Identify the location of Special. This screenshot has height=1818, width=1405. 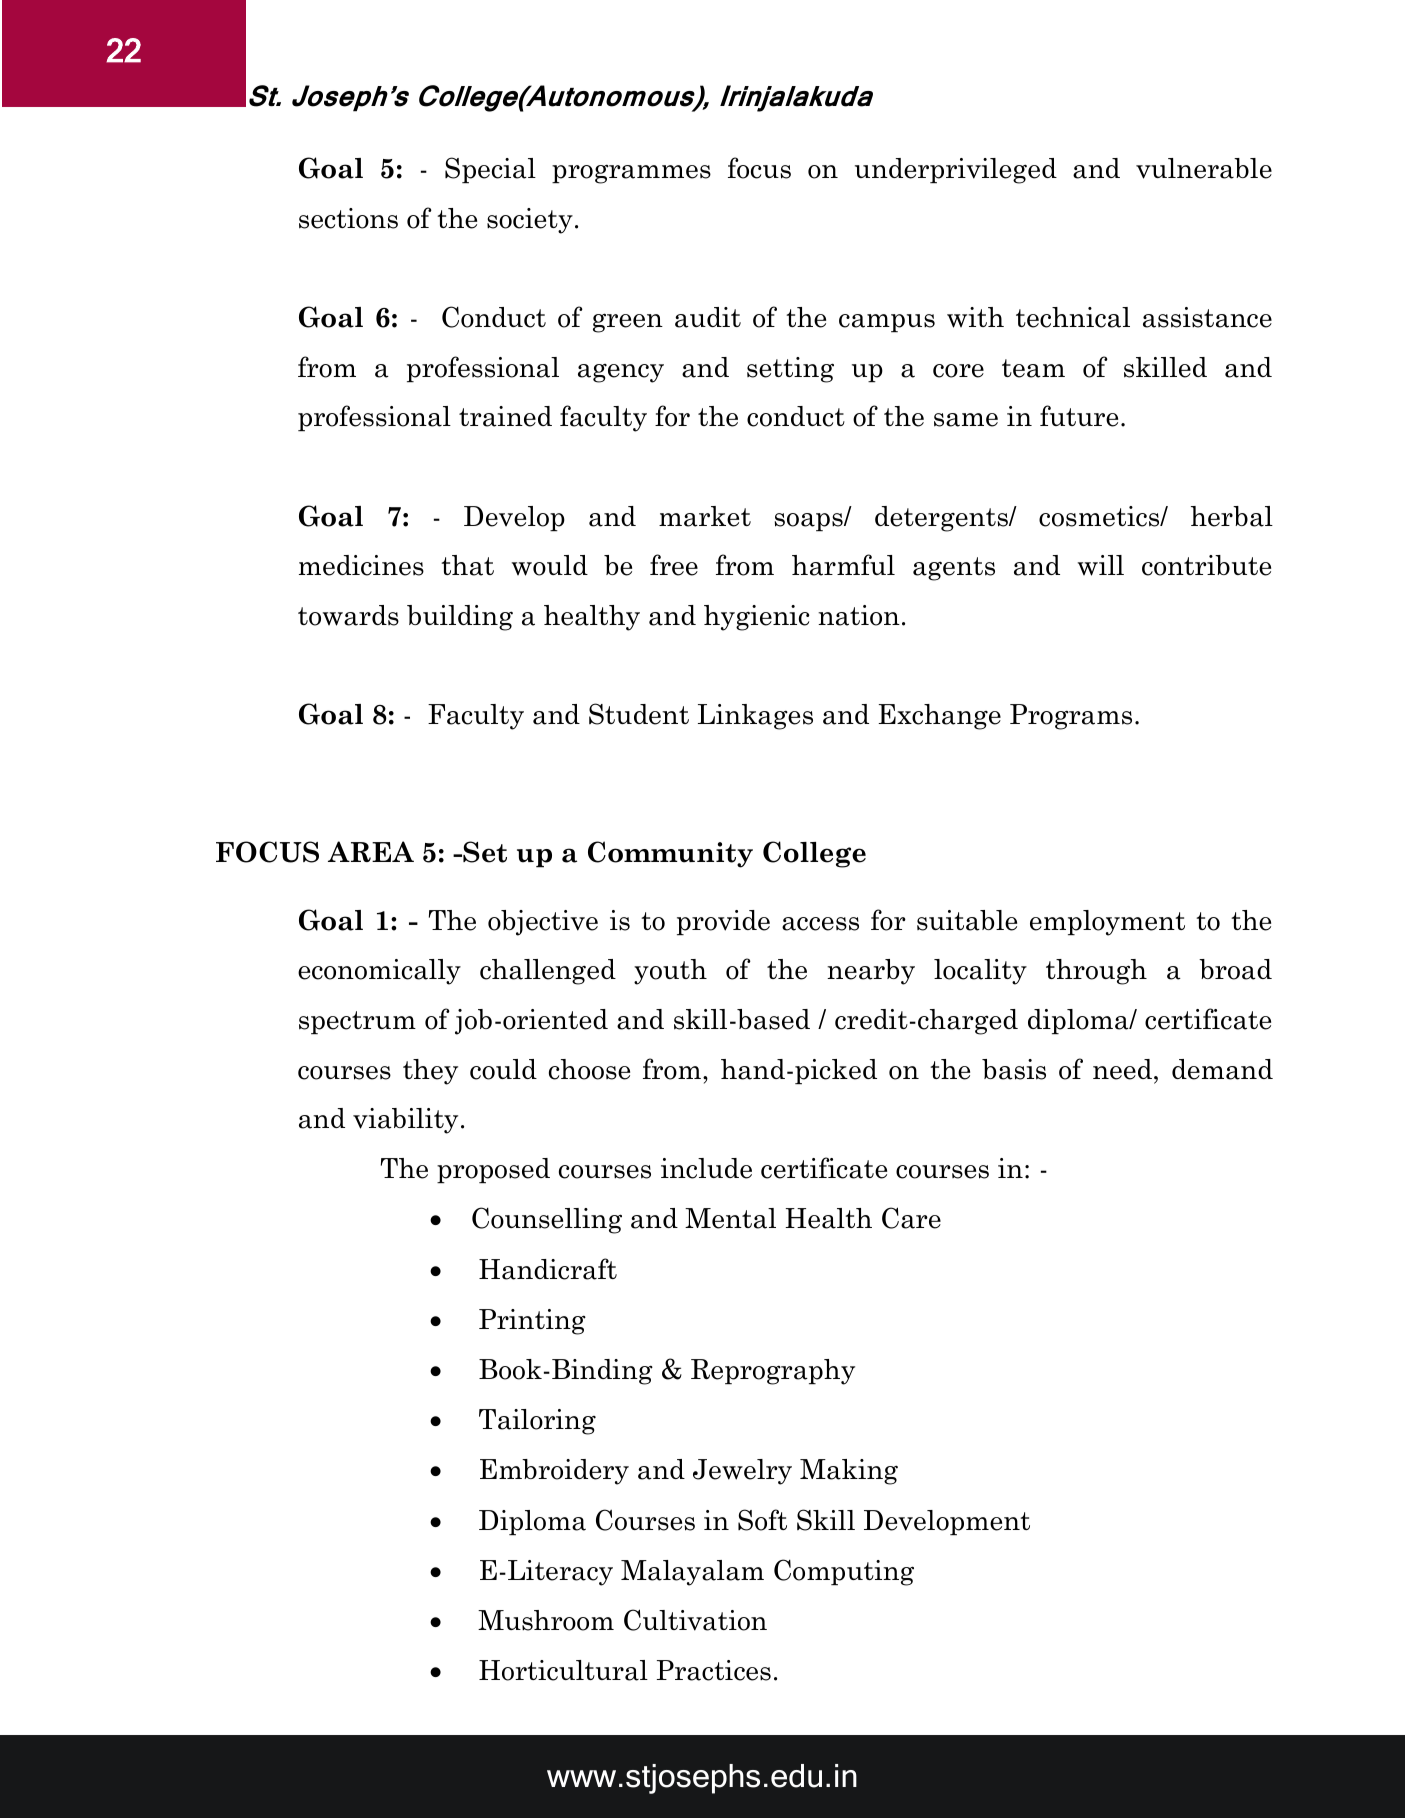
(490, 170).
